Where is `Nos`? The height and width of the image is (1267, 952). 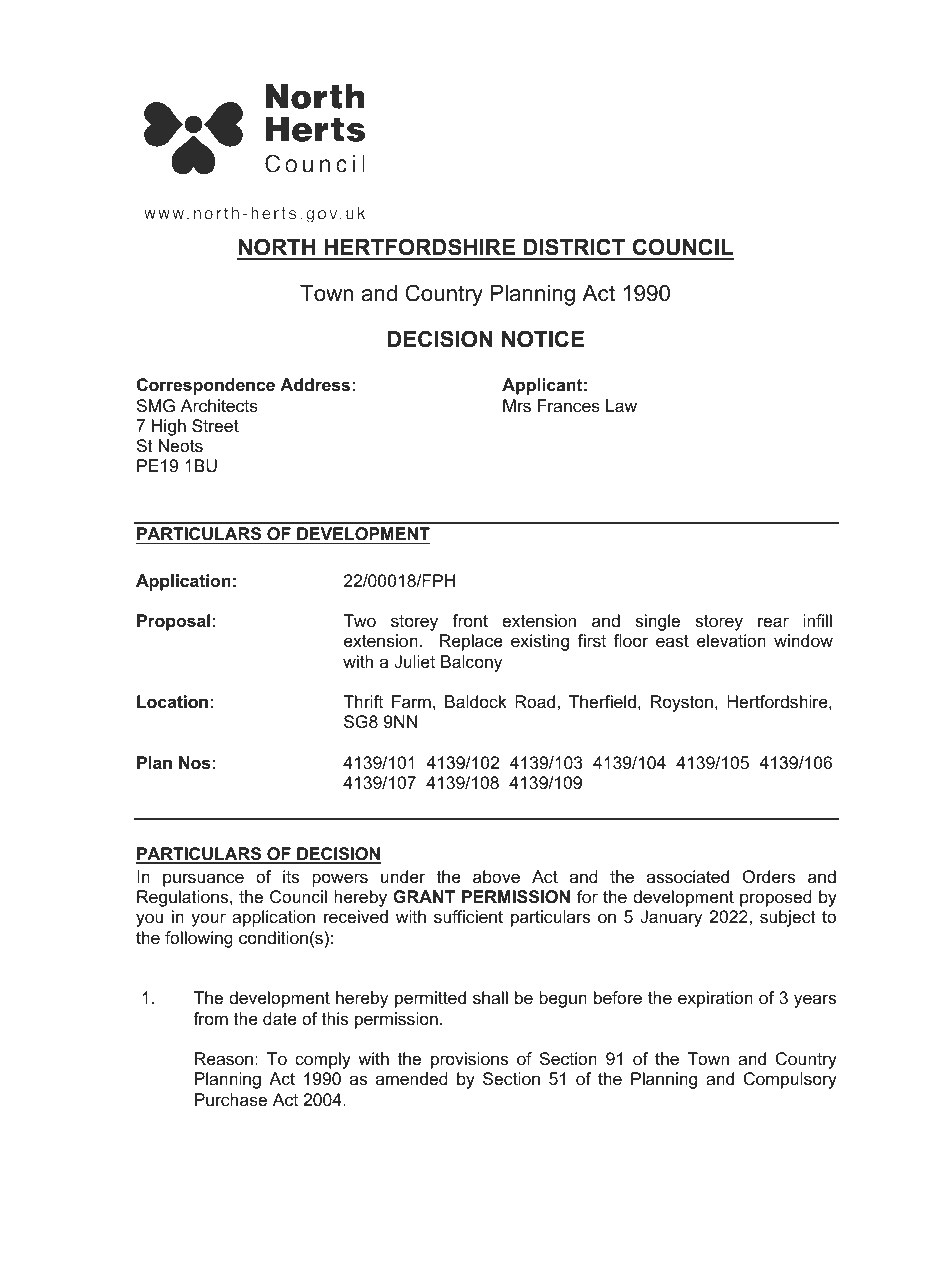
Nos is located at coordinates (194, 763).
